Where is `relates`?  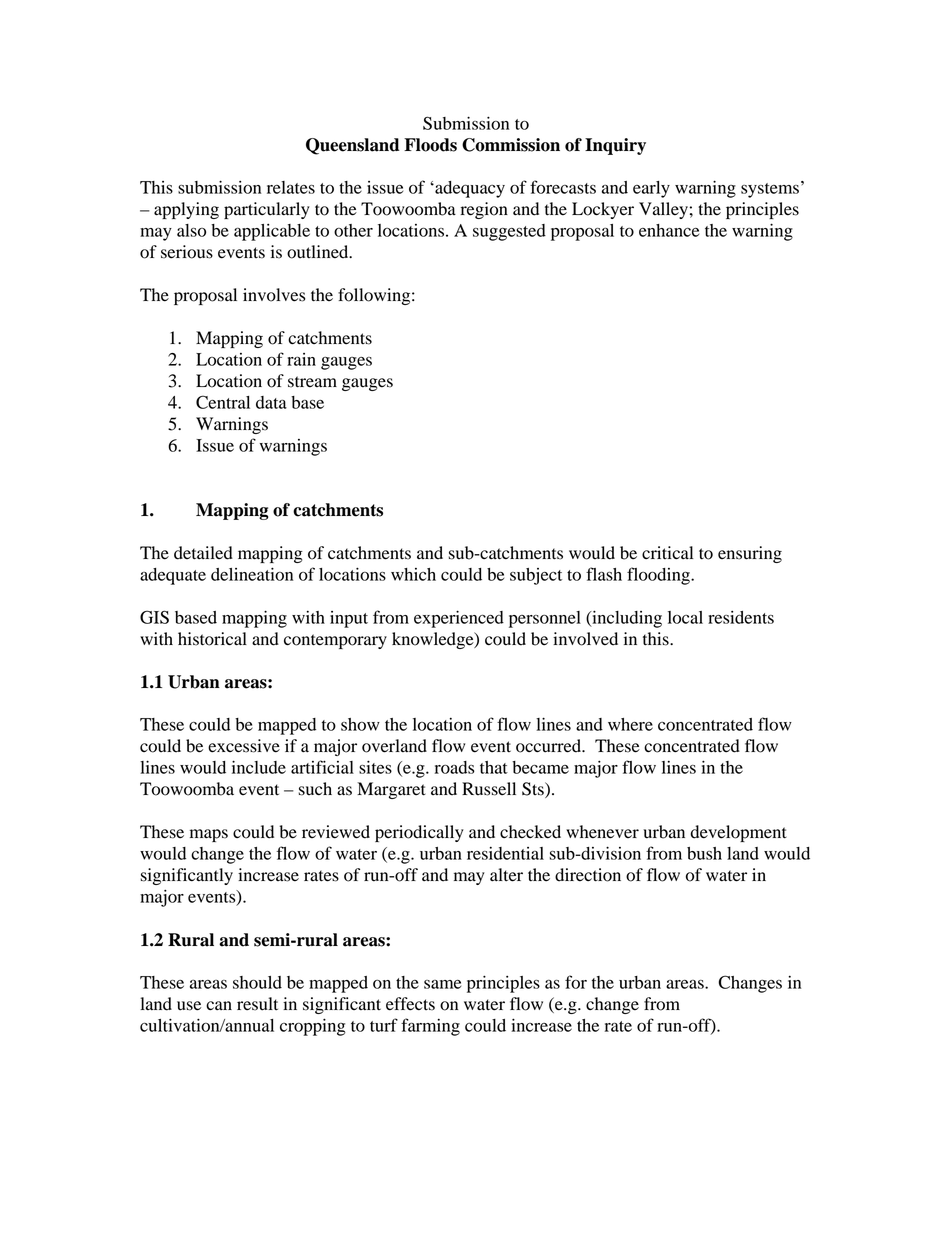 relates is located at coordinates (291, 187).
